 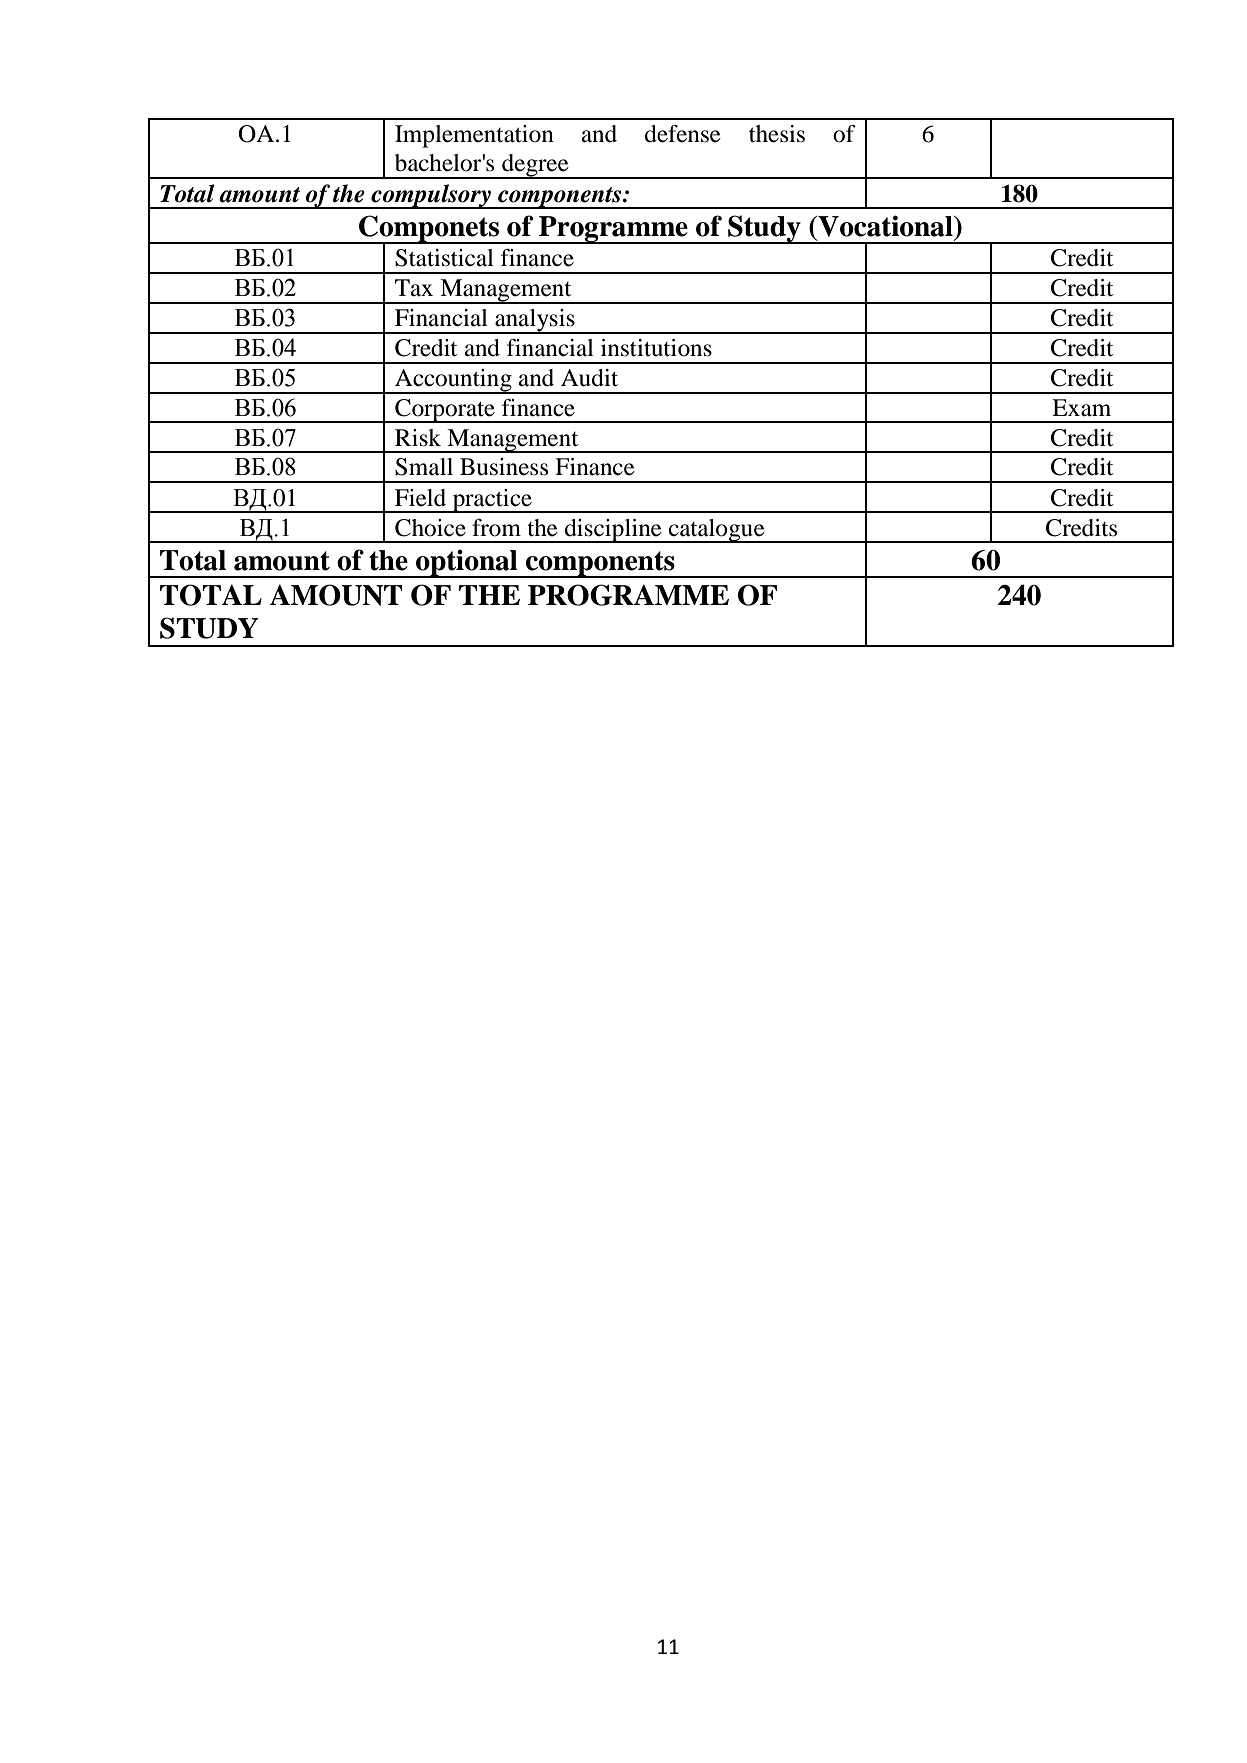 What do you see at coordinates (885, 226) in the image?
I see `Vocational` at bounding box center [885, 226].
